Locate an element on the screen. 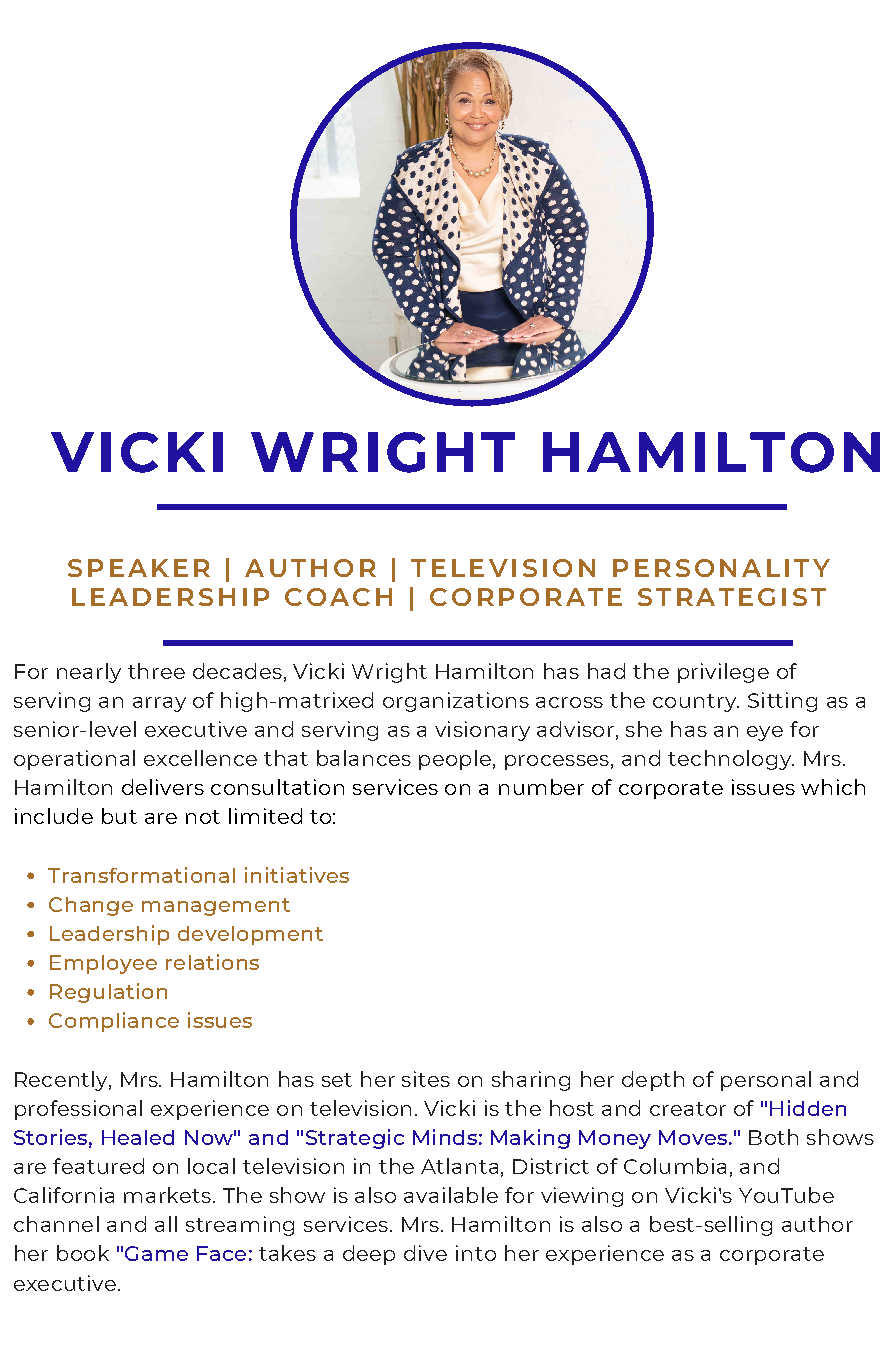 This screenshot has height=1345, width=896. professional is located at coordinates (78, 1110).
